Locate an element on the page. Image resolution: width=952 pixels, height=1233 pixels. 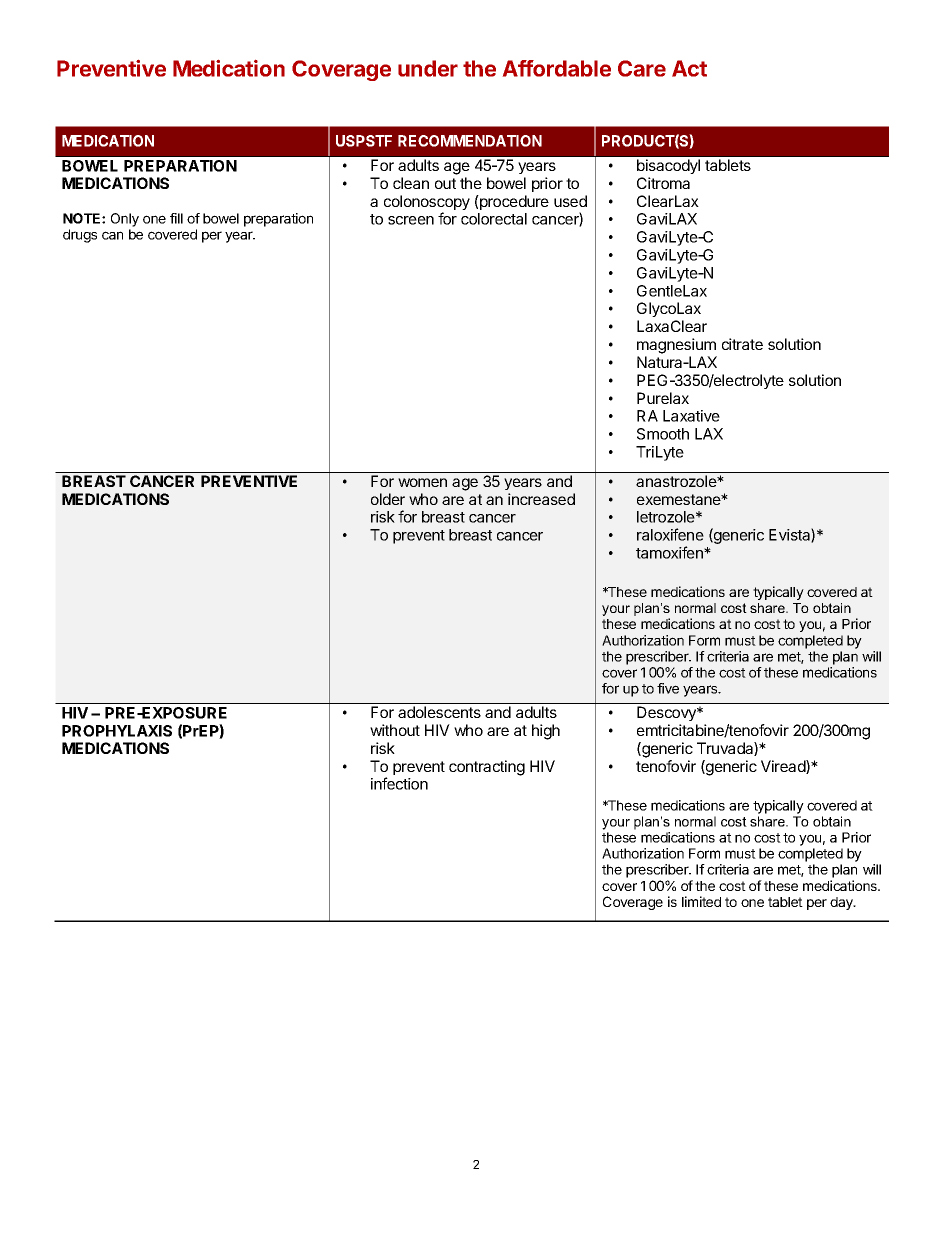
under is located at coordinates (428, 68).
